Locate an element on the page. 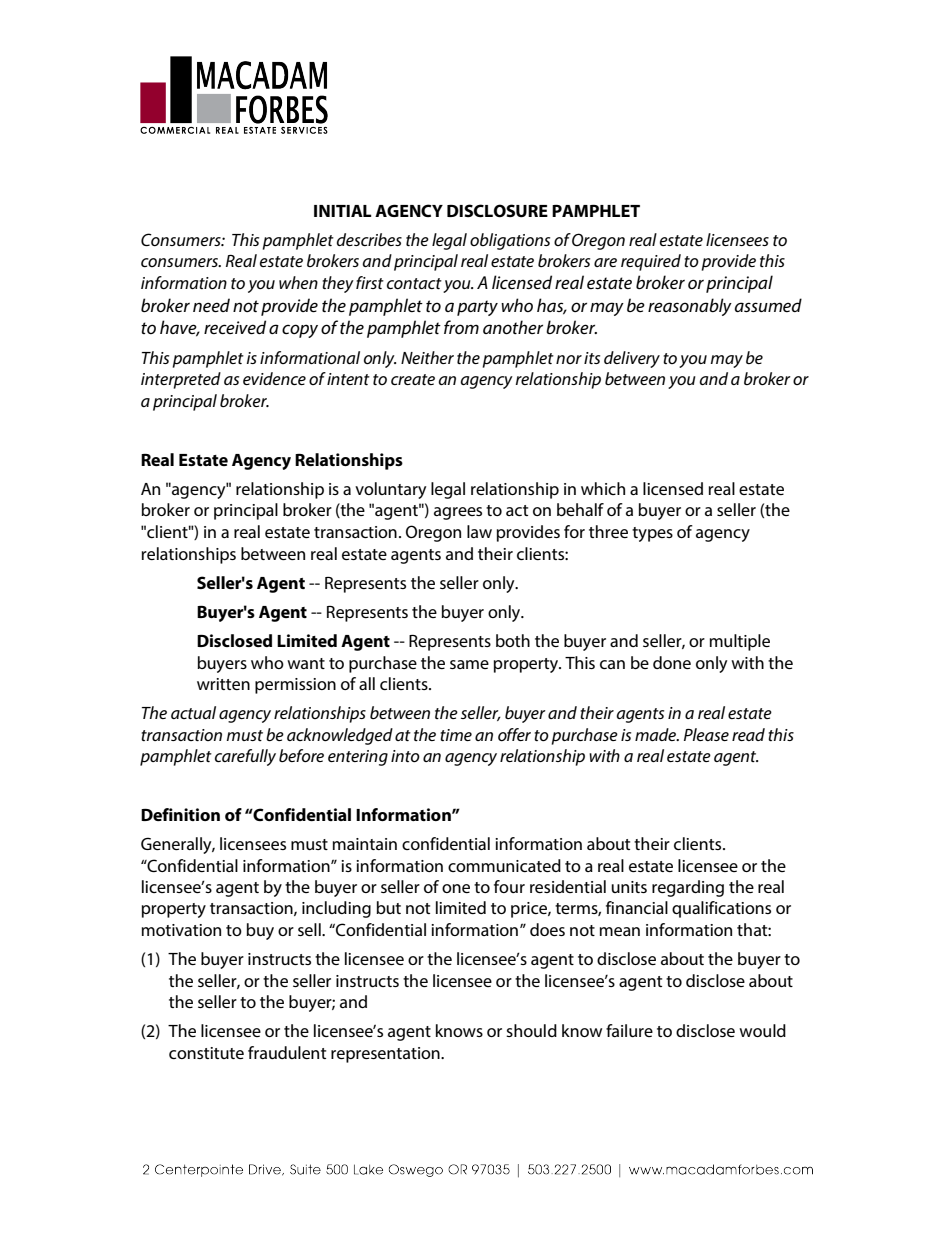  voluntary is located at coordinates (390, 490).
